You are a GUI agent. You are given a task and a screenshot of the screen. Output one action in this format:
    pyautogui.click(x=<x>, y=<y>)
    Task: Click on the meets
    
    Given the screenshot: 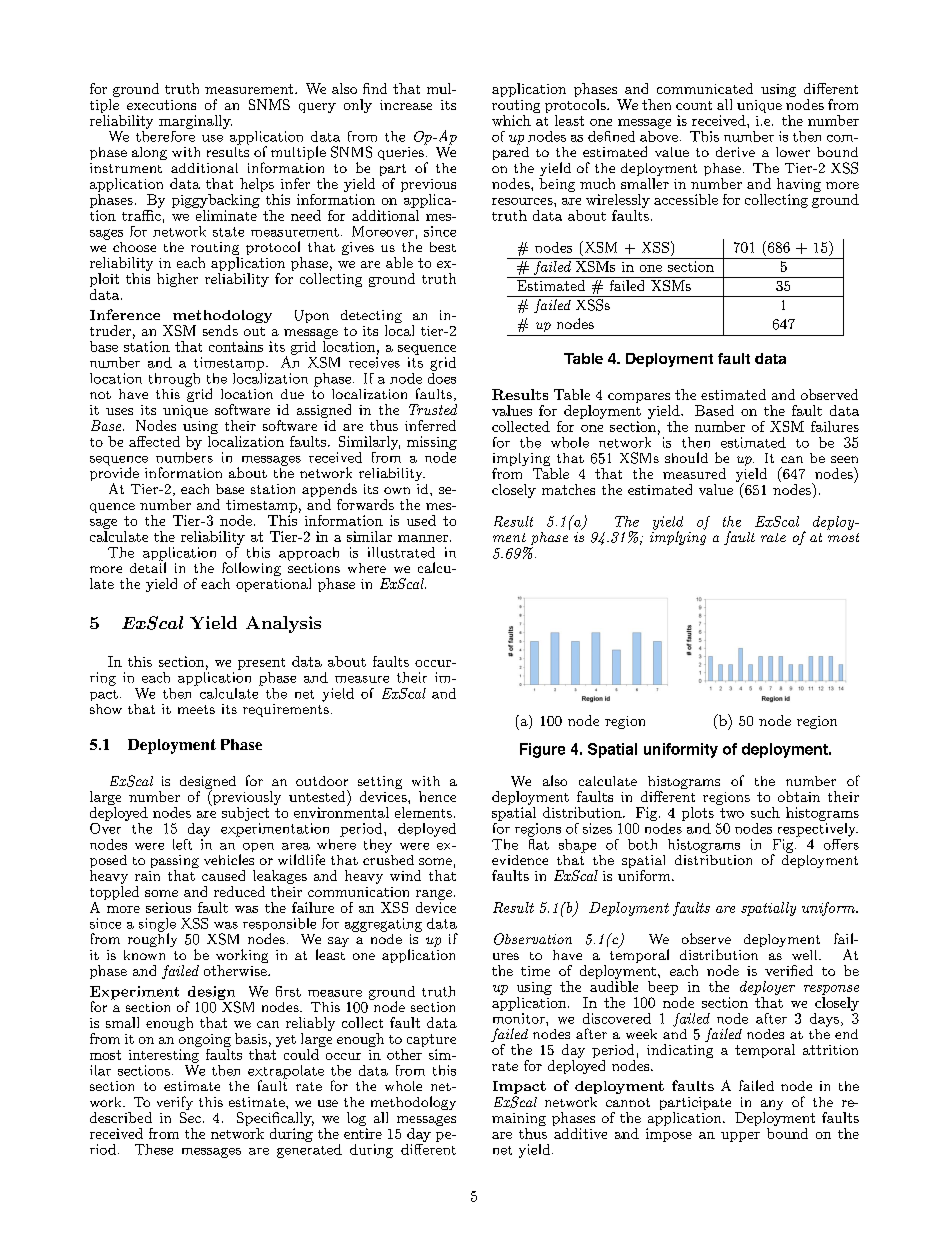 What is the action you would take?
    pyautogui.click(x=196, y=709)
